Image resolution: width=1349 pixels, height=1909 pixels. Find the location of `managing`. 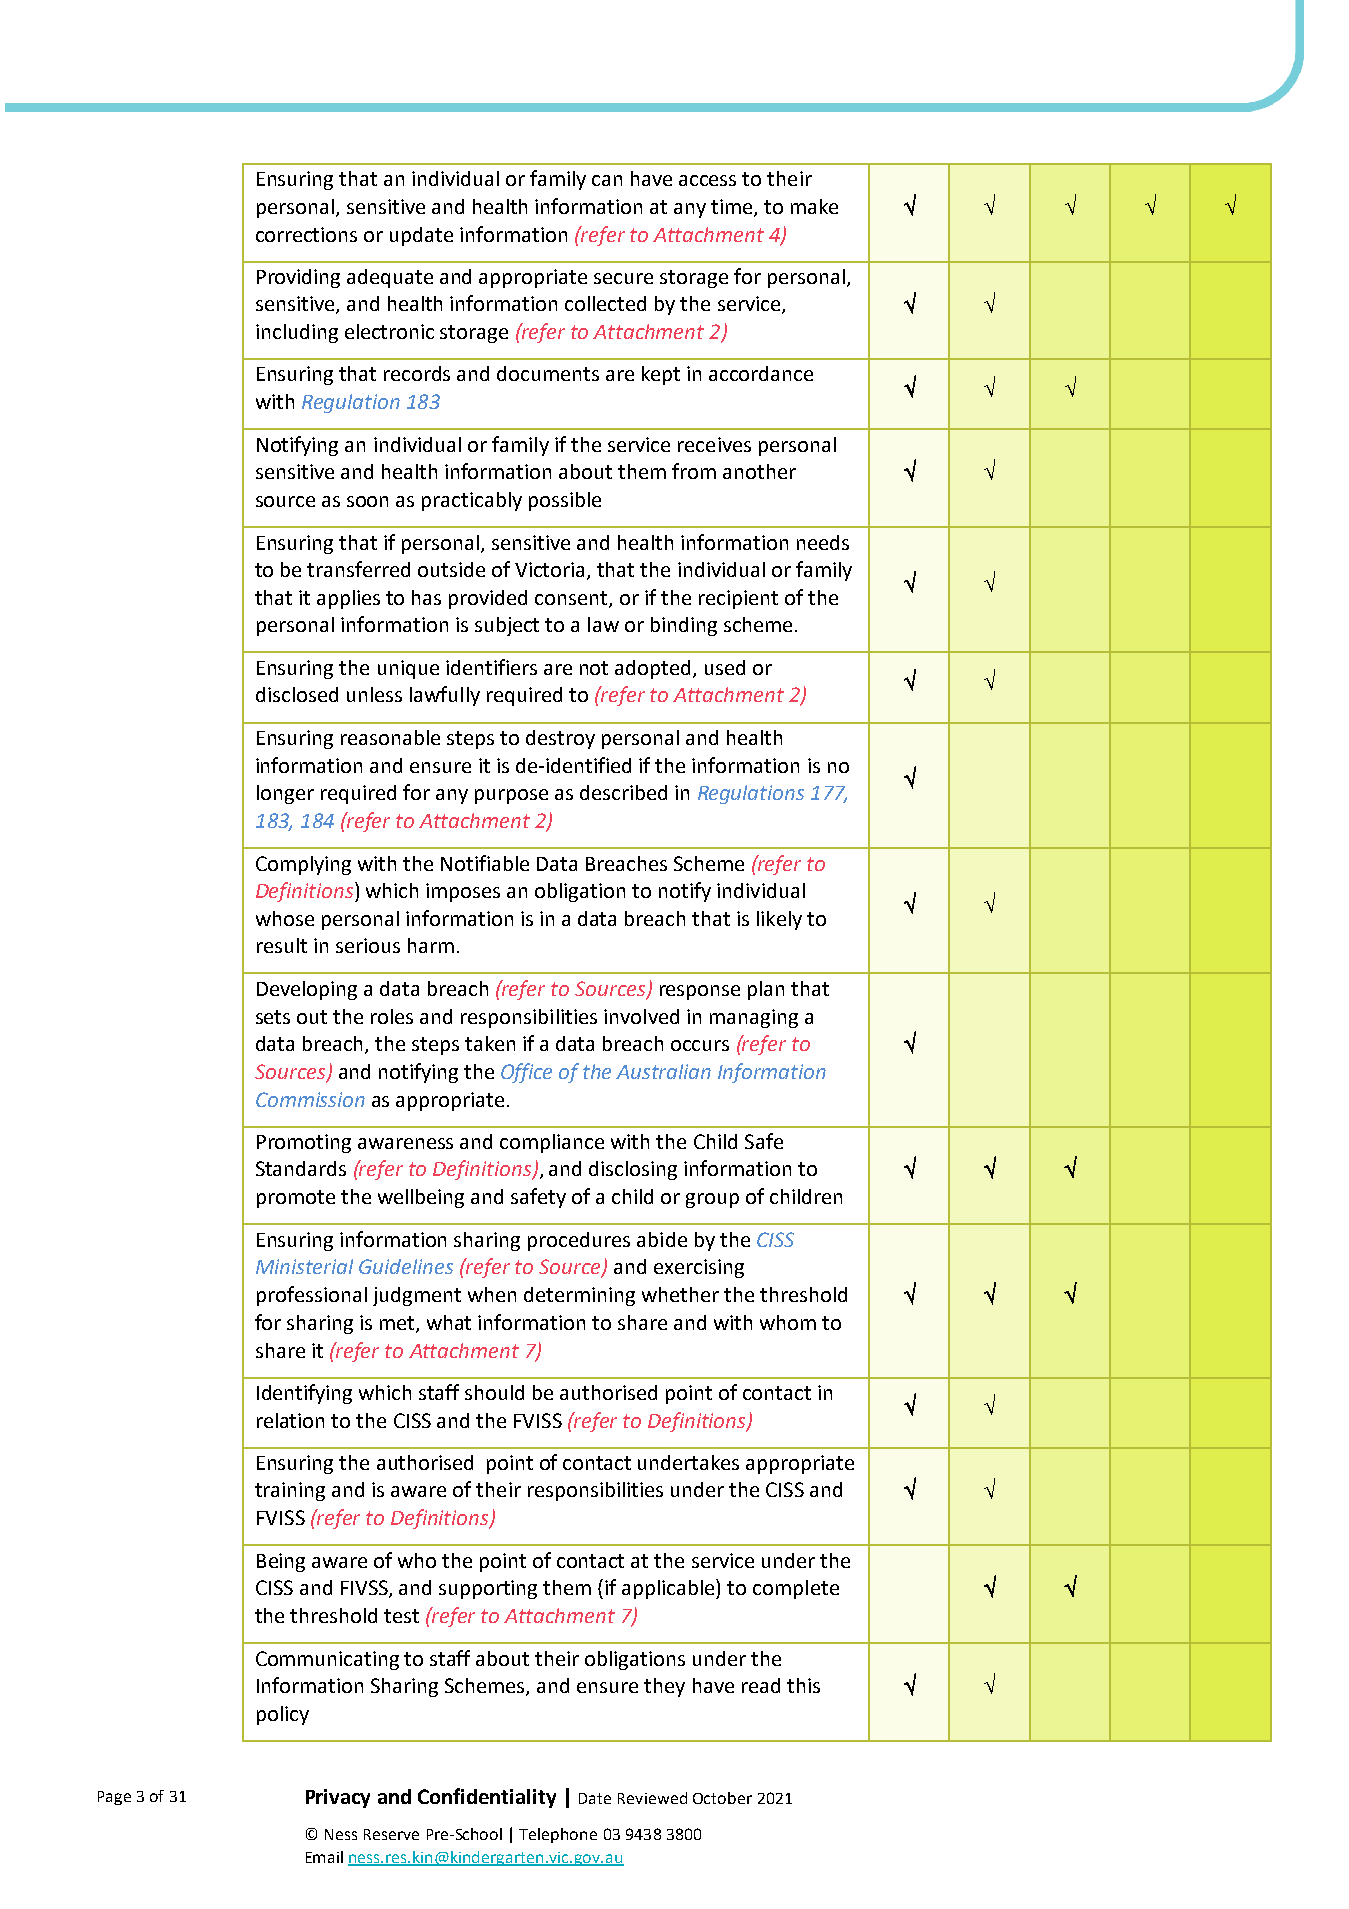

managing is located at coordinates (754, 1018).
